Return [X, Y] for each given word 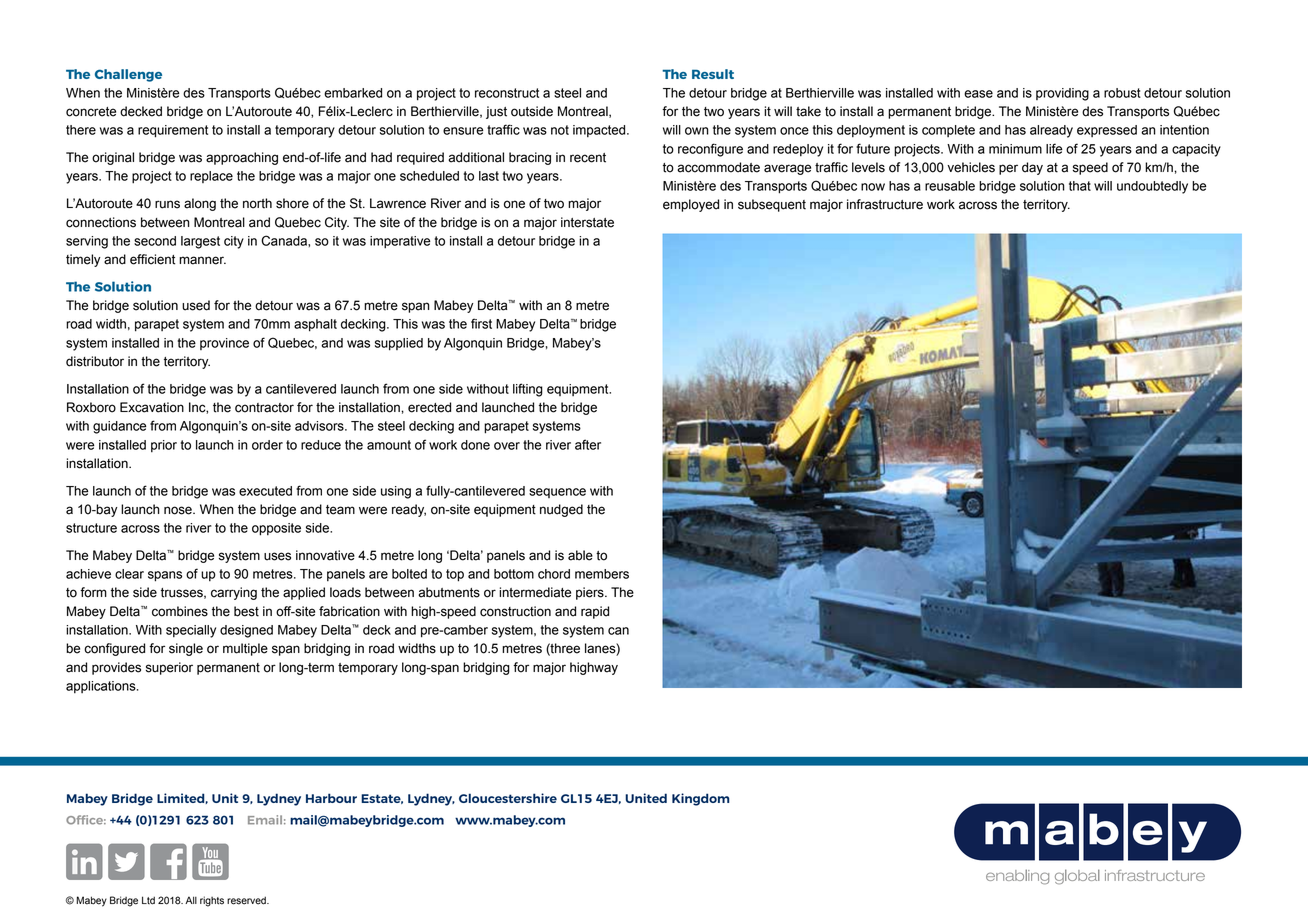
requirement [173, 131]
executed [265, 491]
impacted [600, 131]
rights [212, 901]
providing [1062, 94]
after [588, 444]
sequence [557, 493]
